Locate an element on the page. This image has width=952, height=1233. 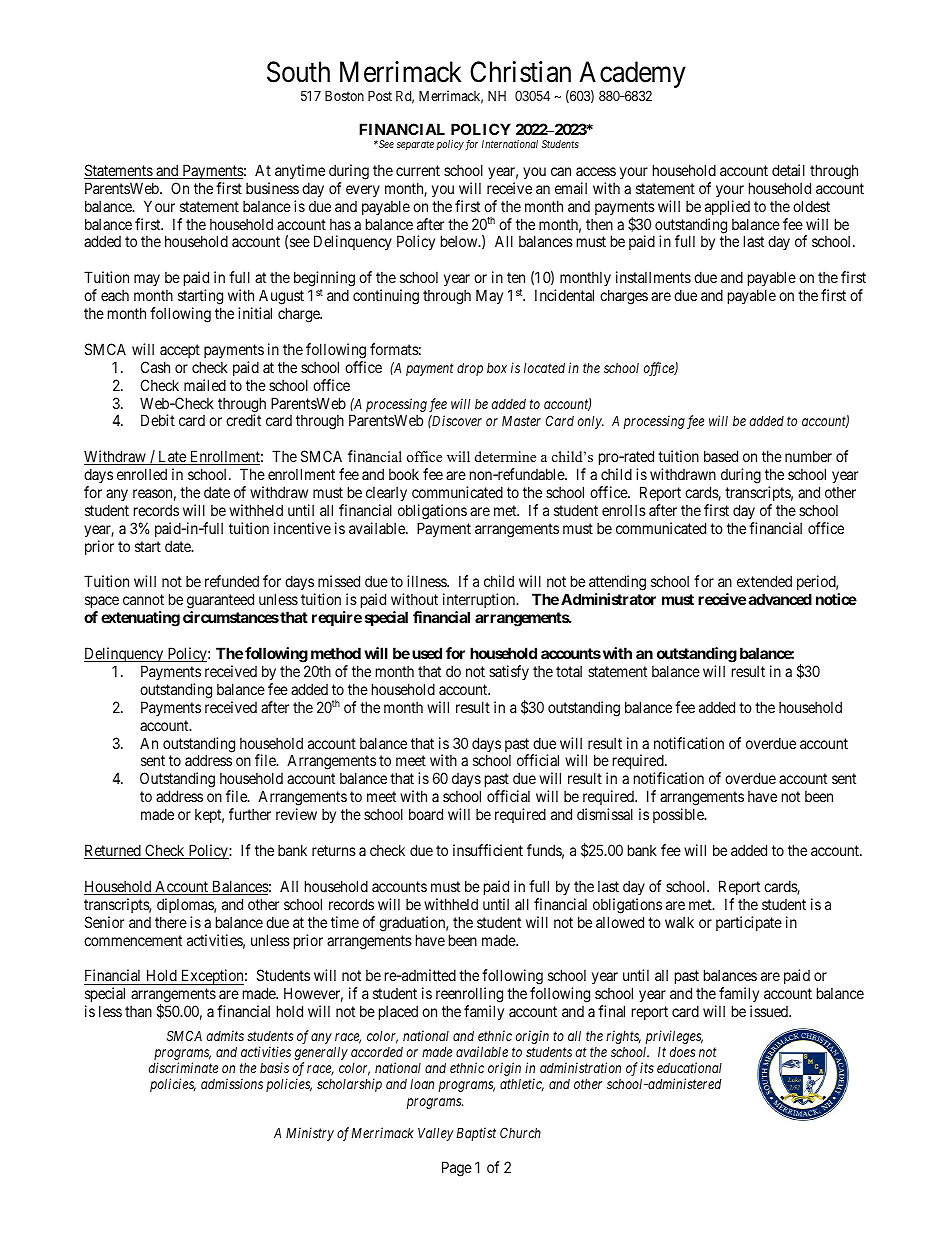
interruption is located at coordinates (480, 602).
